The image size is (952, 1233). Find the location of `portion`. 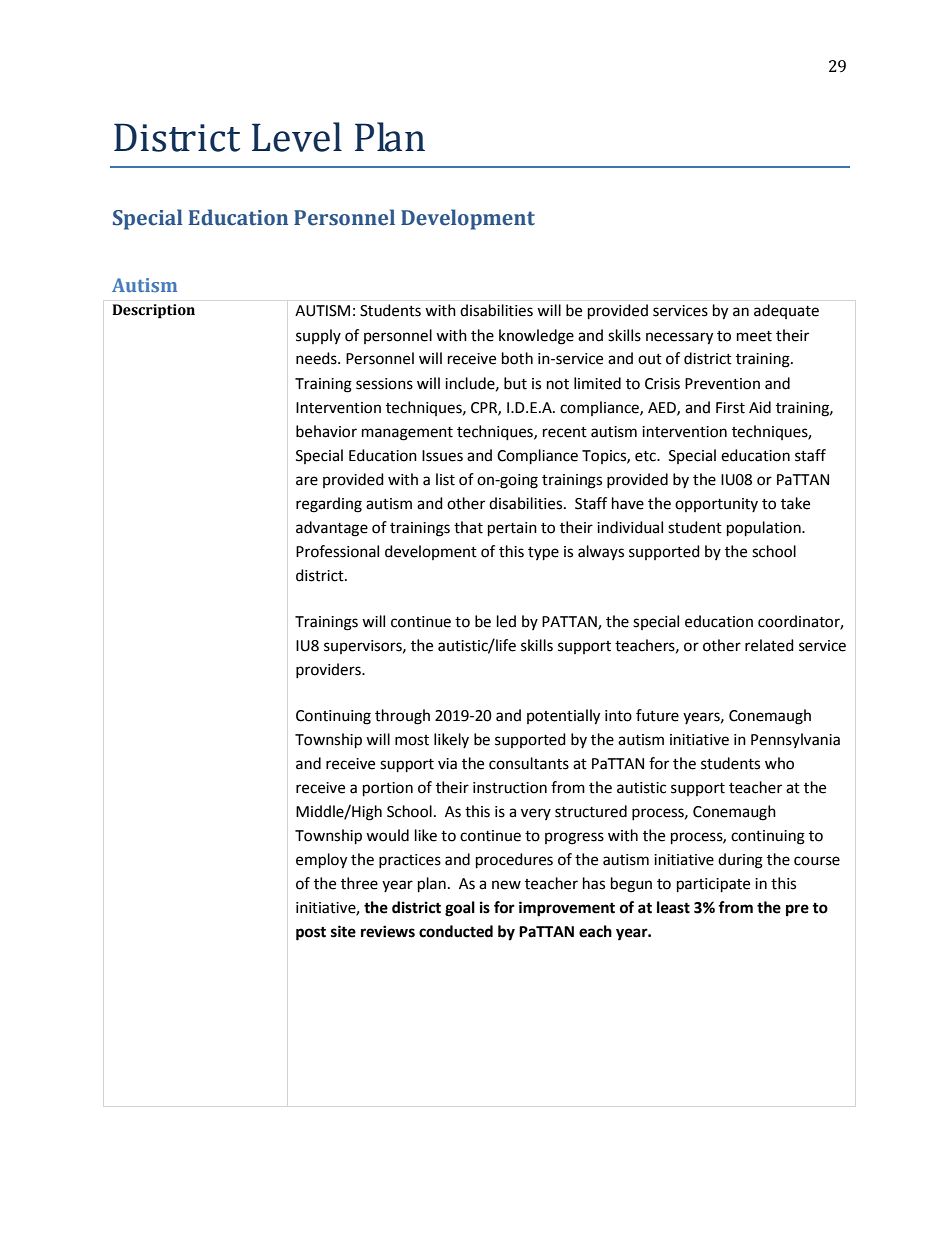

portion is located at coordinates (388, 789).
